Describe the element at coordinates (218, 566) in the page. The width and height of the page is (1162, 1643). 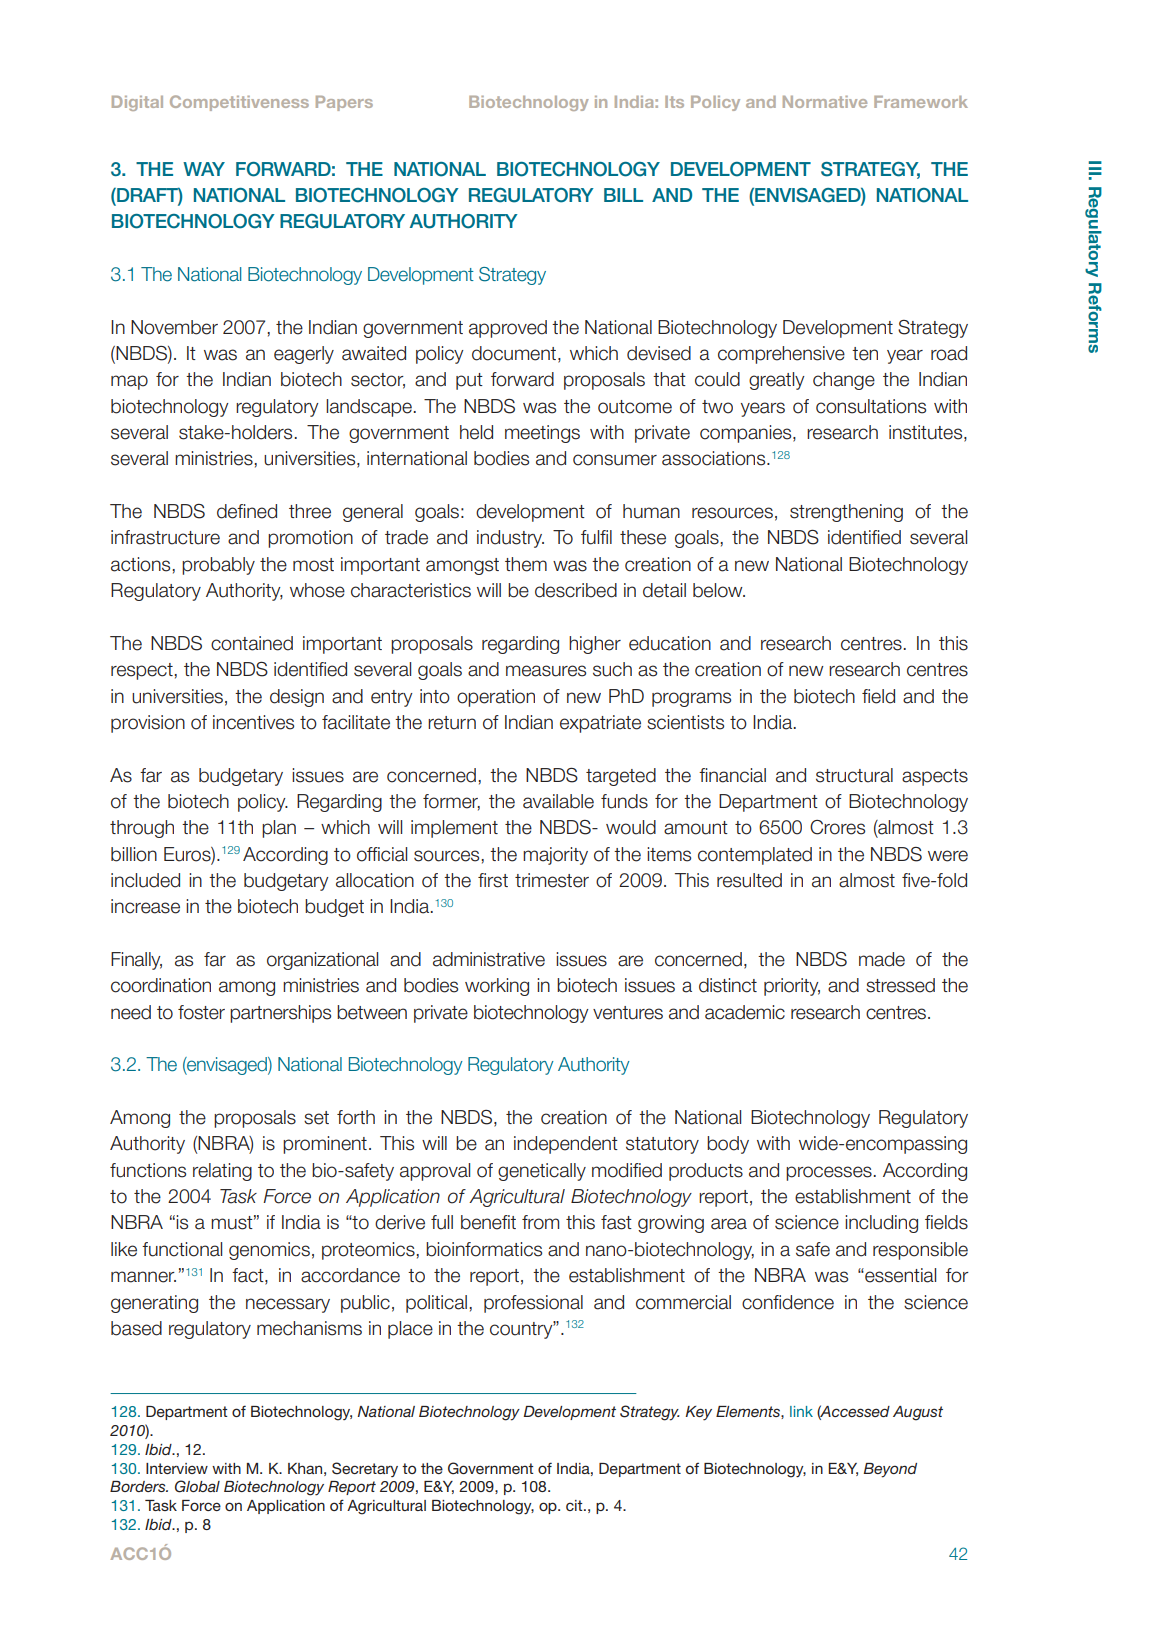
I see `probably` at that location.
